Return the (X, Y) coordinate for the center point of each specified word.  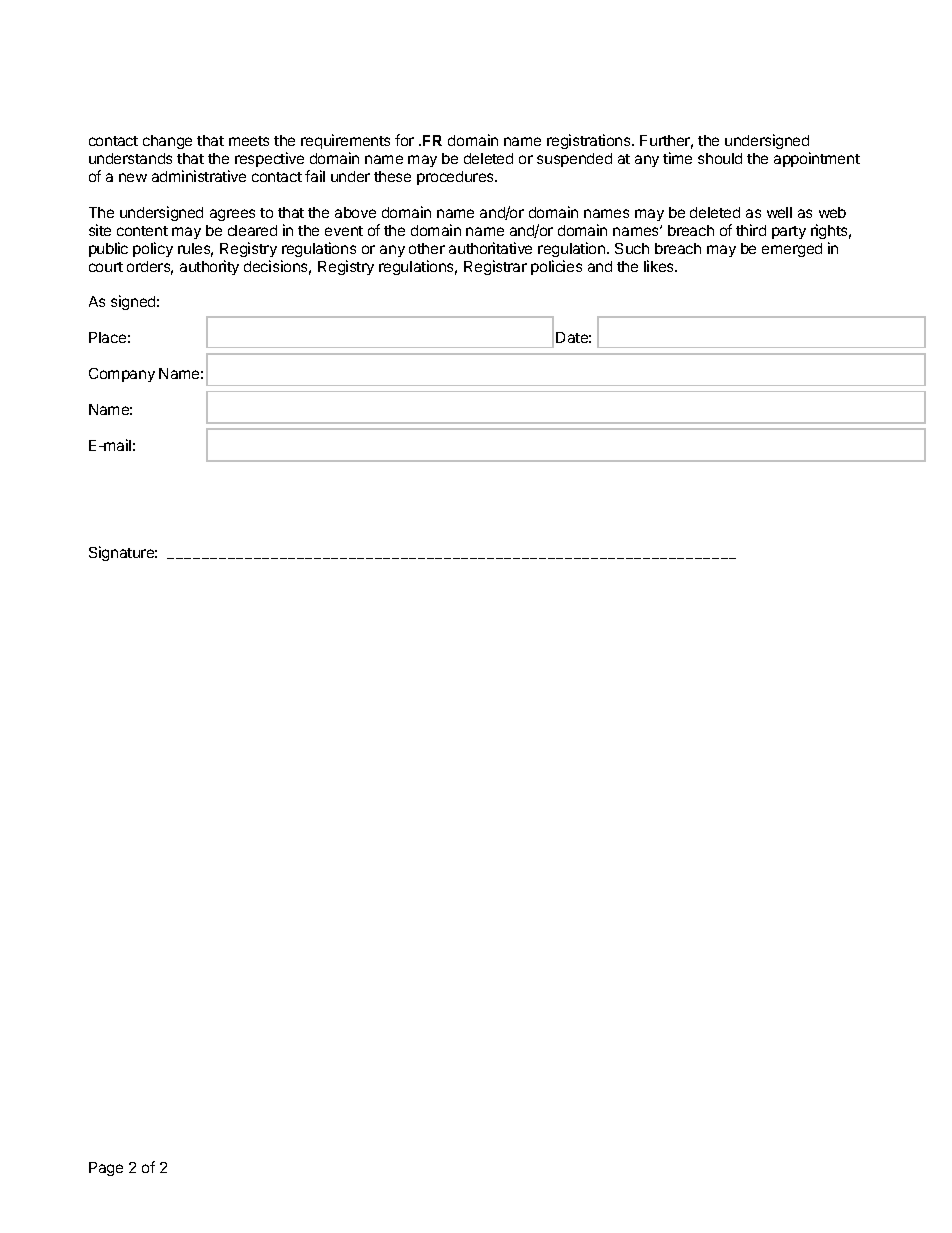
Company (122, 375)
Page (106, 1169)
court (106, 267)
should (720, 158)
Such (632, 248)
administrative (199, 176)
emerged (792, 250)
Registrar (495, 267)
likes (660, 266)
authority (209, 267)
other (427, 248)
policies (556, 267)
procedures (456, 178)
